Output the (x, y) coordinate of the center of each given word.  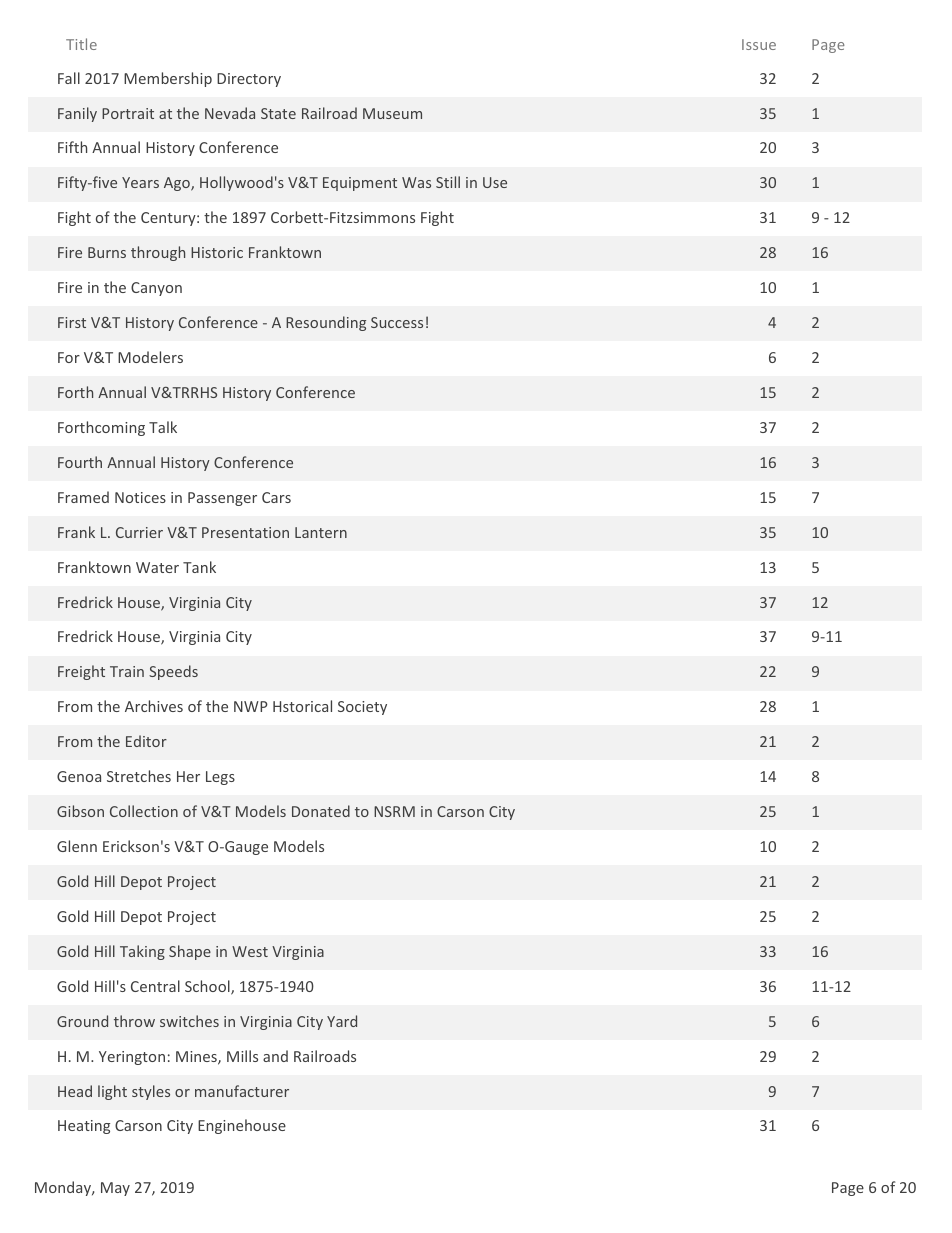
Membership (168, 79)
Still (448, 182)
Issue (759, 44)
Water (157, 567)
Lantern (321, 532)
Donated (321, 811)
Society (362, 708)
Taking (142, 952)
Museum (392, 113)
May (115, 1189)
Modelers (150, 357)
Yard (342, 1021)
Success (397, 322)
